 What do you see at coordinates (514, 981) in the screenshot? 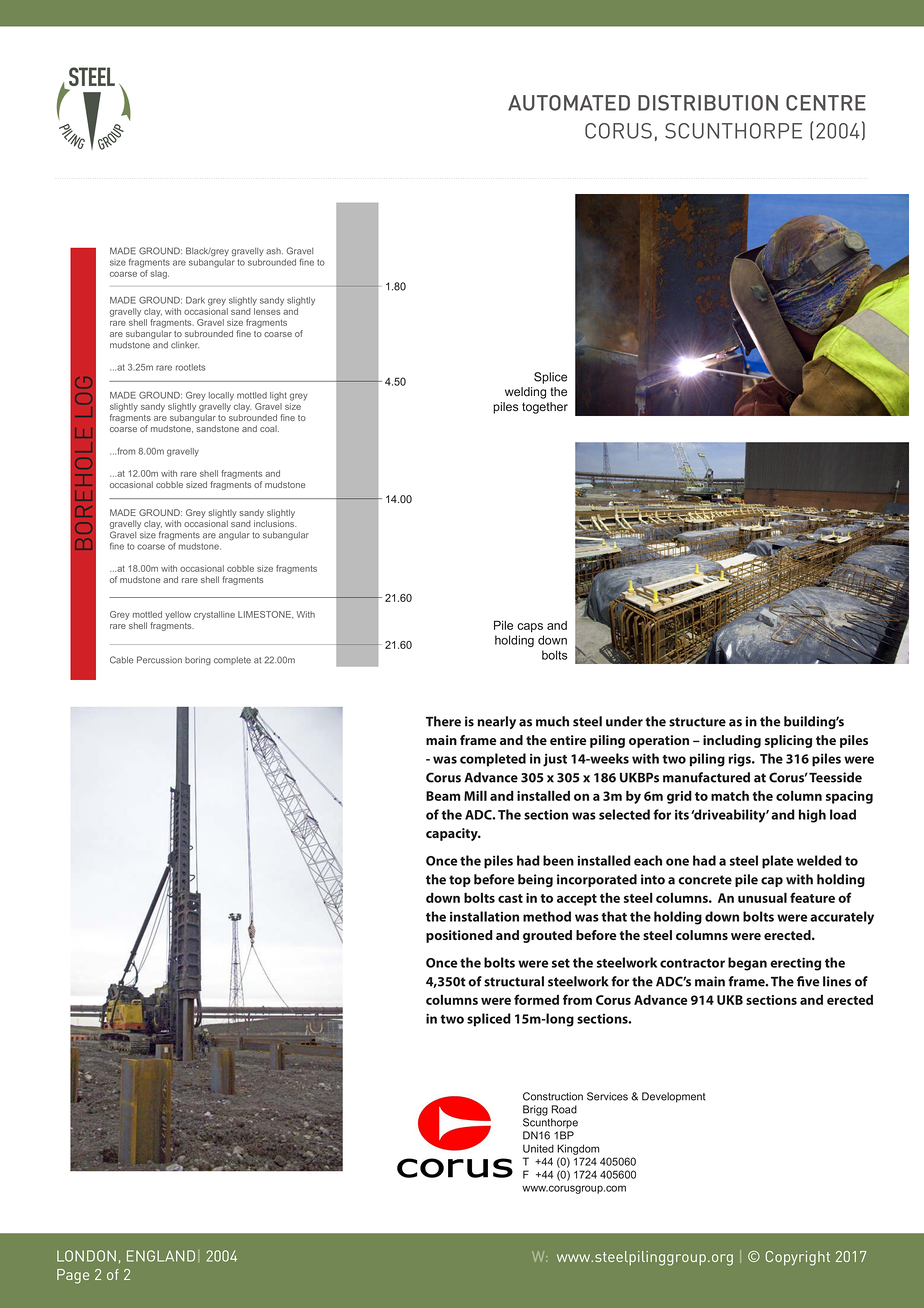
I see `structural` at bounding box center [514, 981].
